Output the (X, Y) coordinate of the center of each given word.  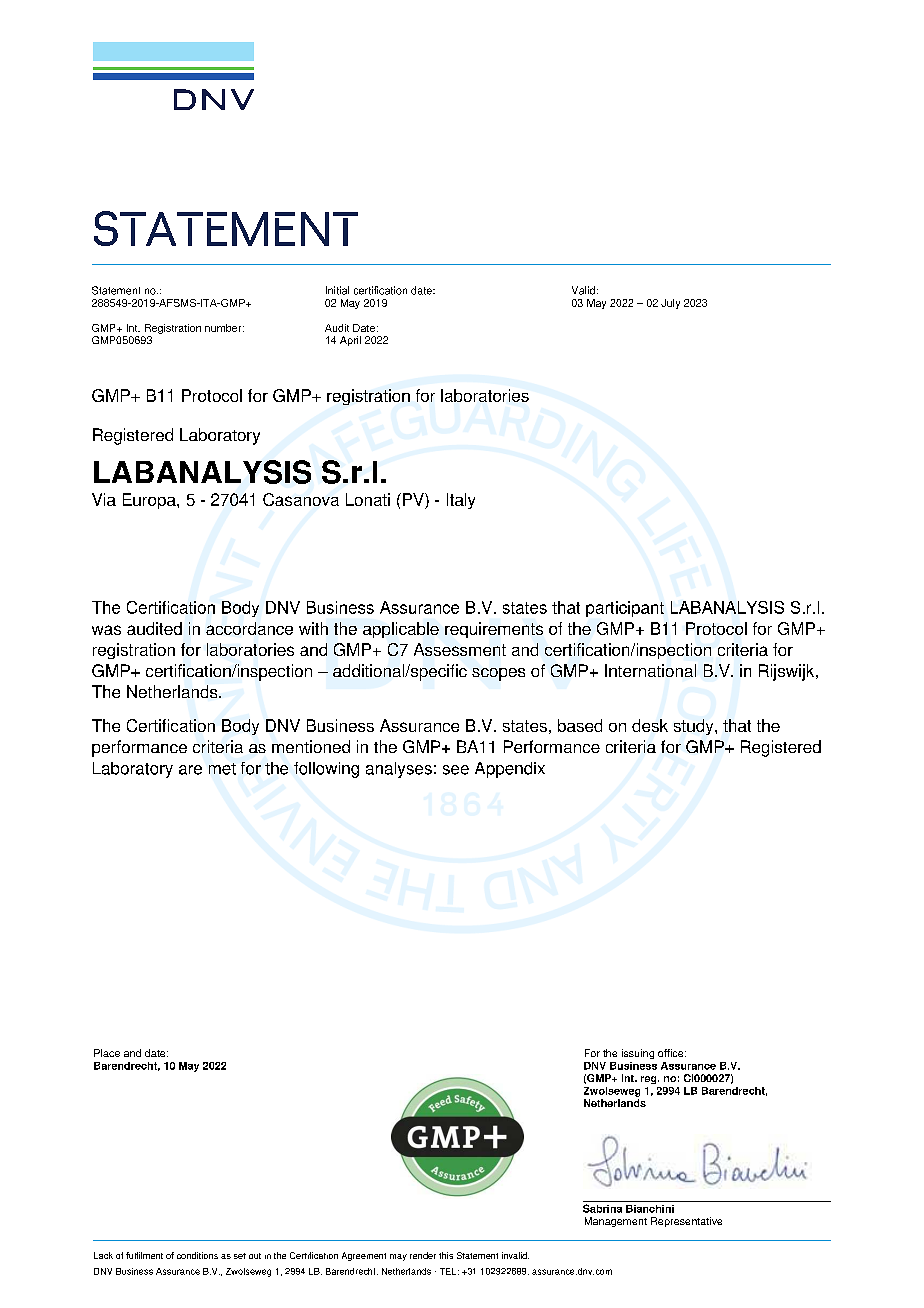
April (350, 341)
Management (616, 1222)
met (222, 769)
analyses (399, 770)
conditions (197, 1255)
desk (650, 725)
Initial (337, 290)
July (670, 304)
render (423, 1255)
